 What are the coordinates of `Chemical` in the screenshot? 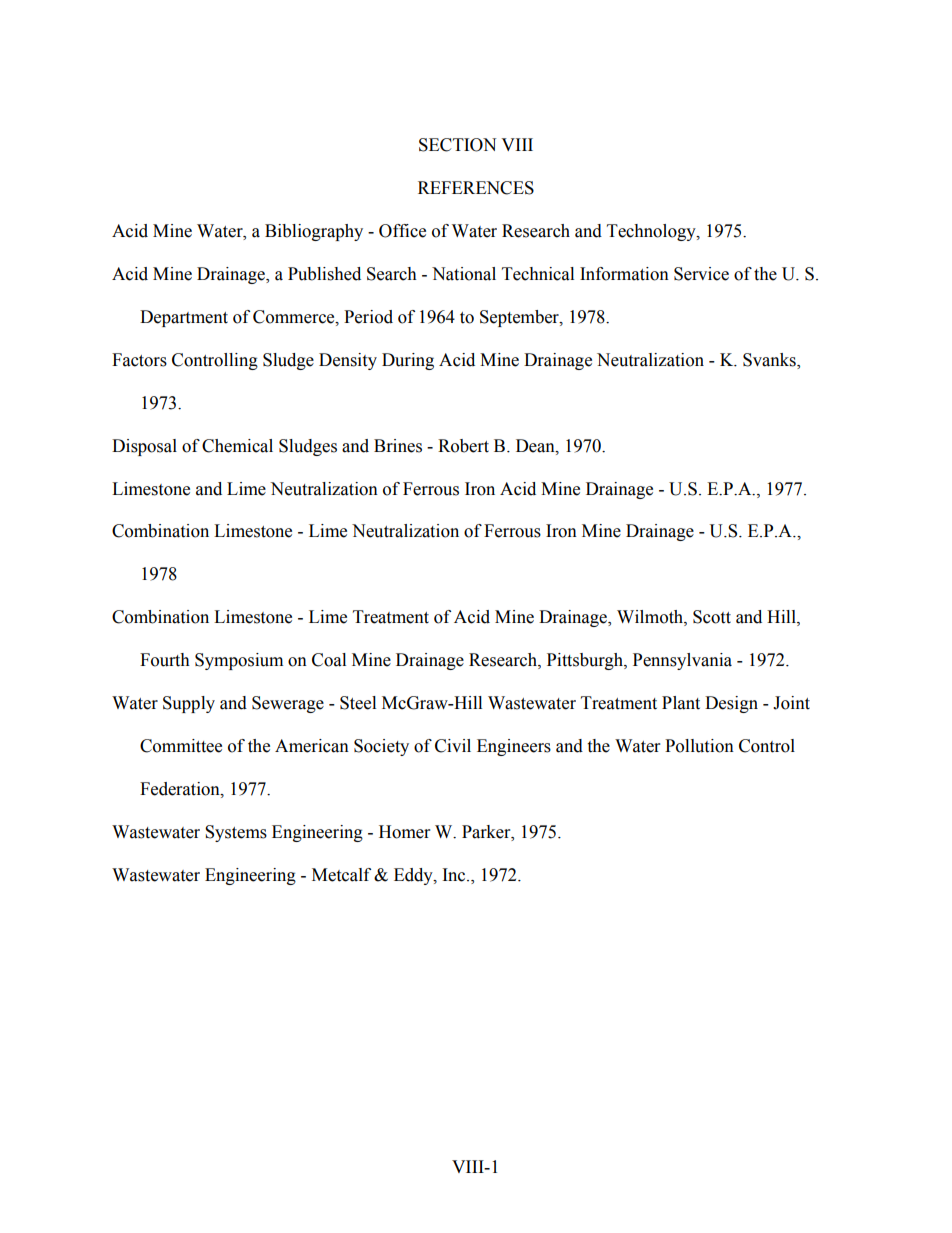 It's located at (237, 446).
